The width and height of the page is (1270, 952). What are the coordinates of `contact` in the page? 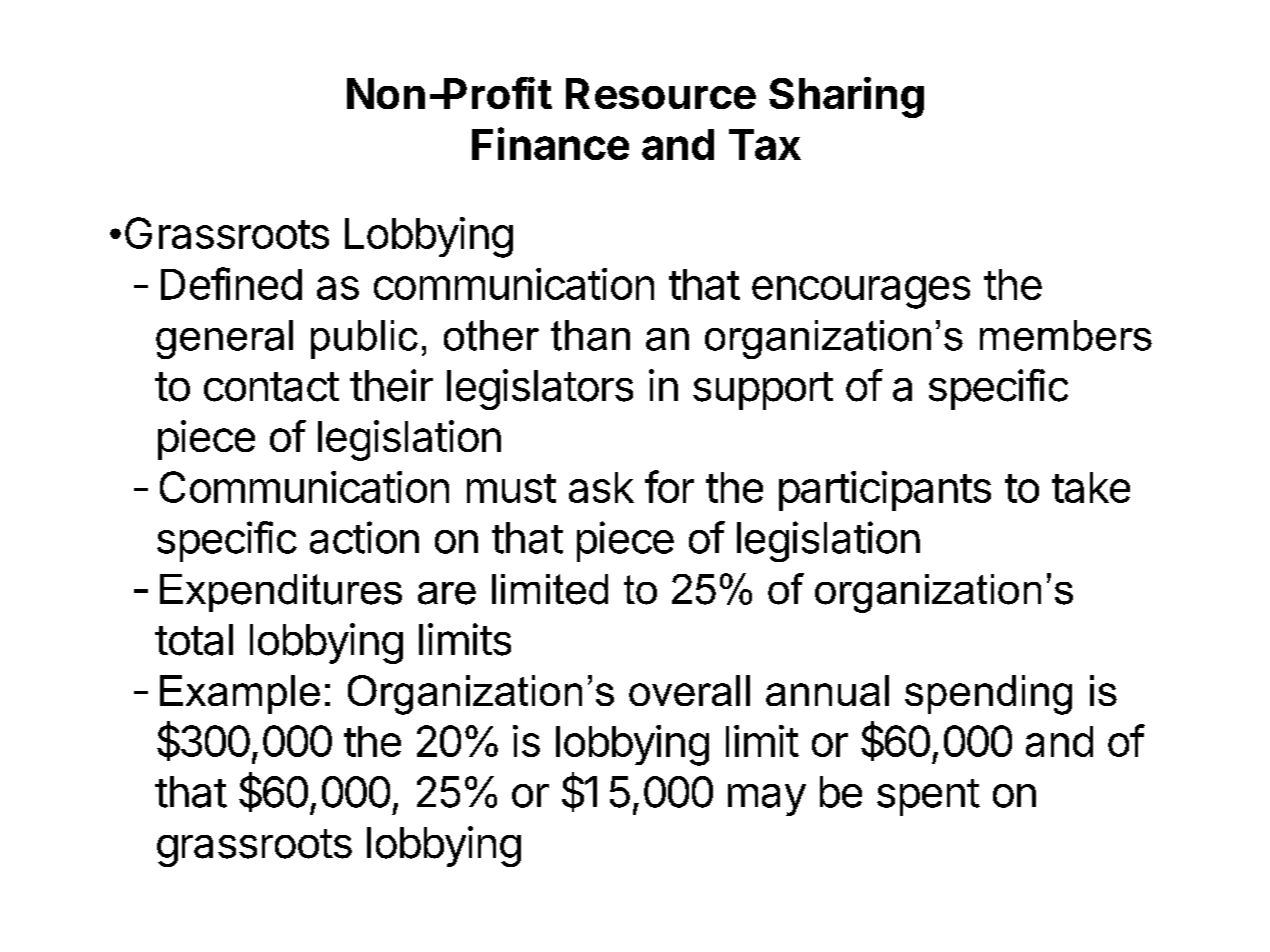 It's located at (271, 387).
